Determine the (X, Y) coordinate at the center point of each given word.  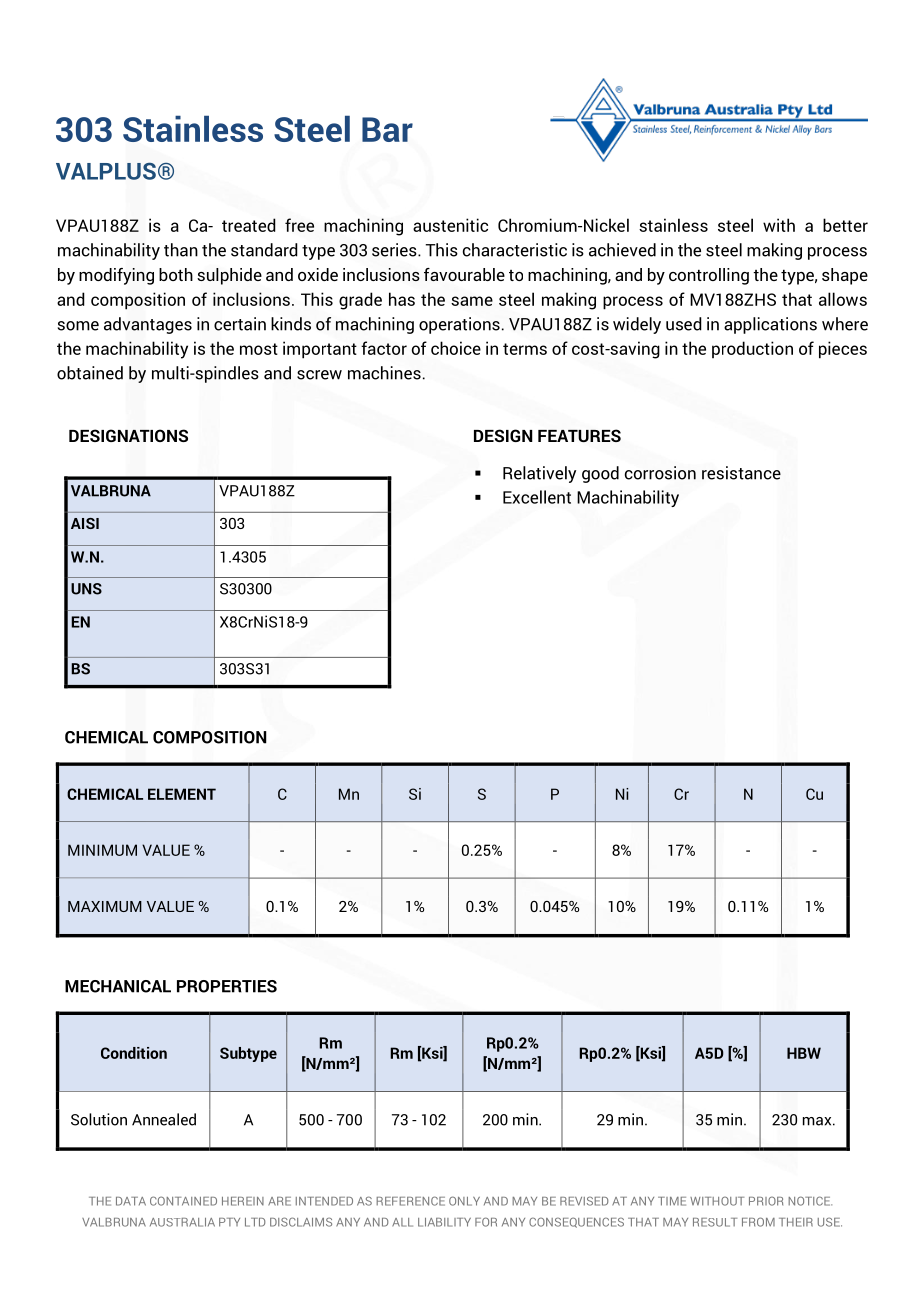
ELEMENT (182, 794)
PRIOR (766, 1201)
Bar (387, 129)
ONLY (464, 1201)
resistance (741, 473)
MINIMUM (102, 850)
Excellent (537, 497)
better (845, 225)
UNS (86, 589)
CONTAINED (183, 1201)
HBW (804, 1053)
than (181, 250)
